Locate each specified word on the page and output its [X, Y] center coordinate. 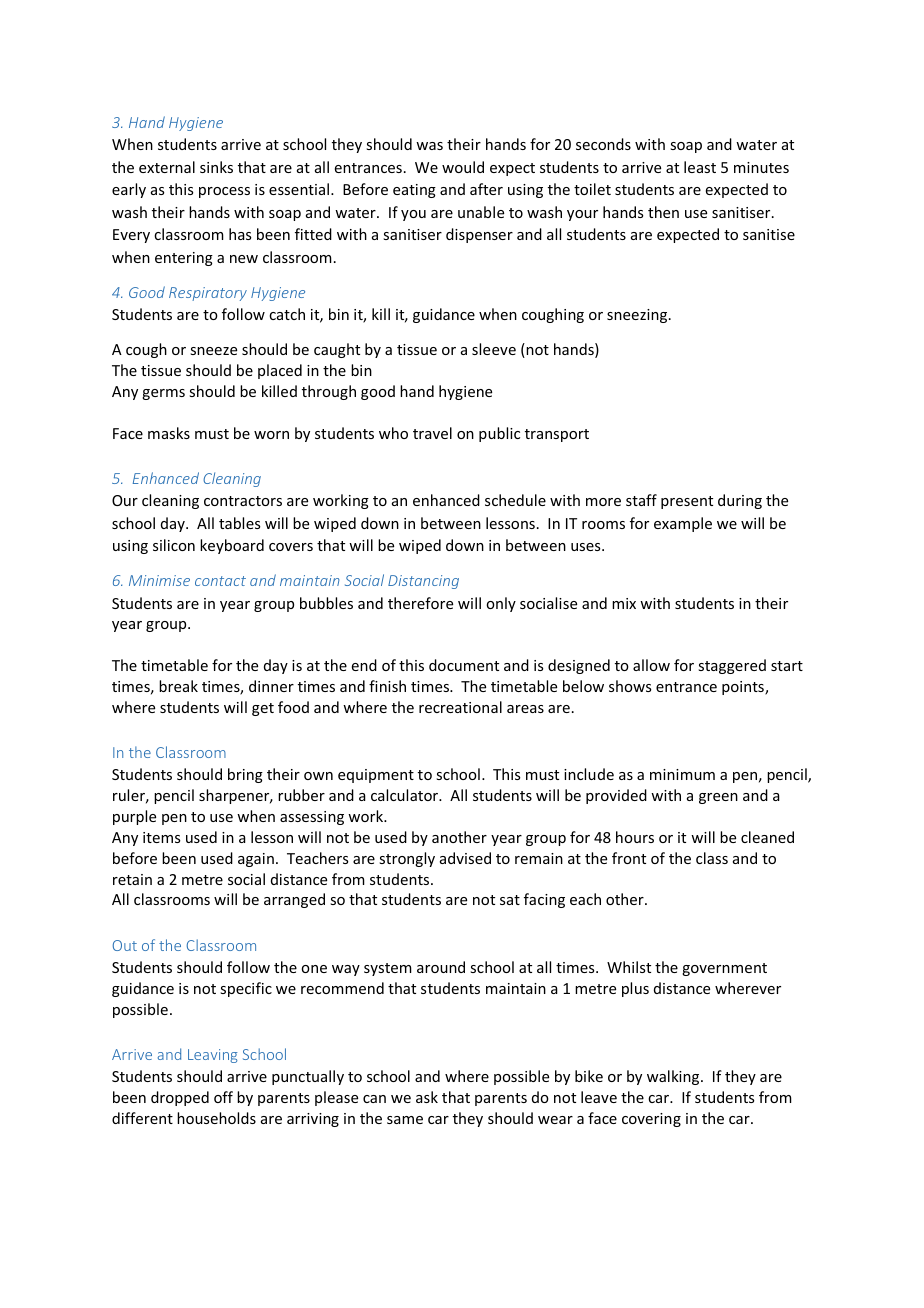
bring [245, 775]
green [718, 798]
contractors [243, 501]
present [687, 502]
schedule [515, 500]
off [223, 1097]
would [463, 167]
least [700, 167]
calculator [406, 795]
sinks [216, 167]
